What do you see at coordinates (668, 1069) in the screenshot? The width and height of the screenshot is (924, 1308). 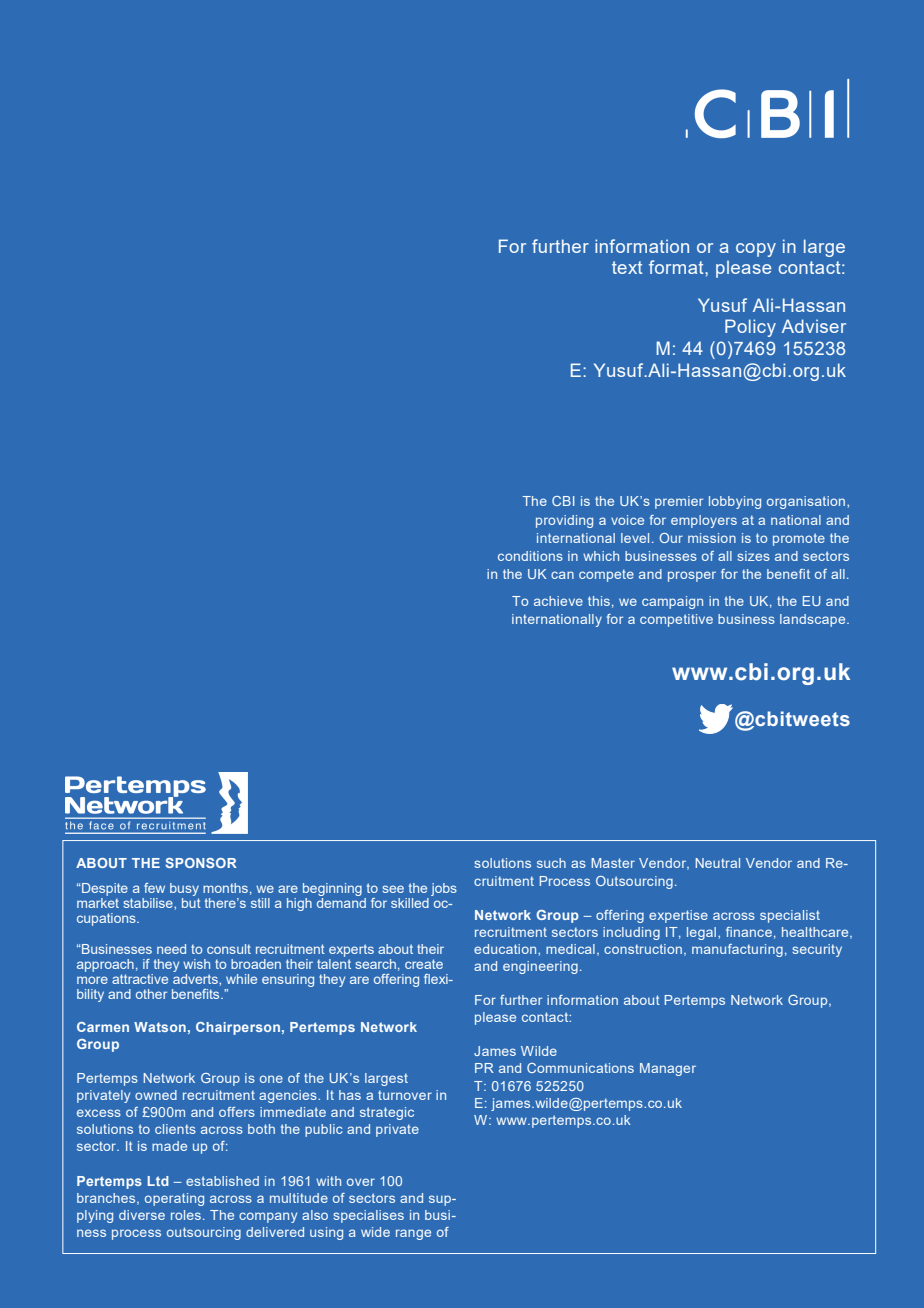 I see `Manager` at bounding box center [668, 1069].
